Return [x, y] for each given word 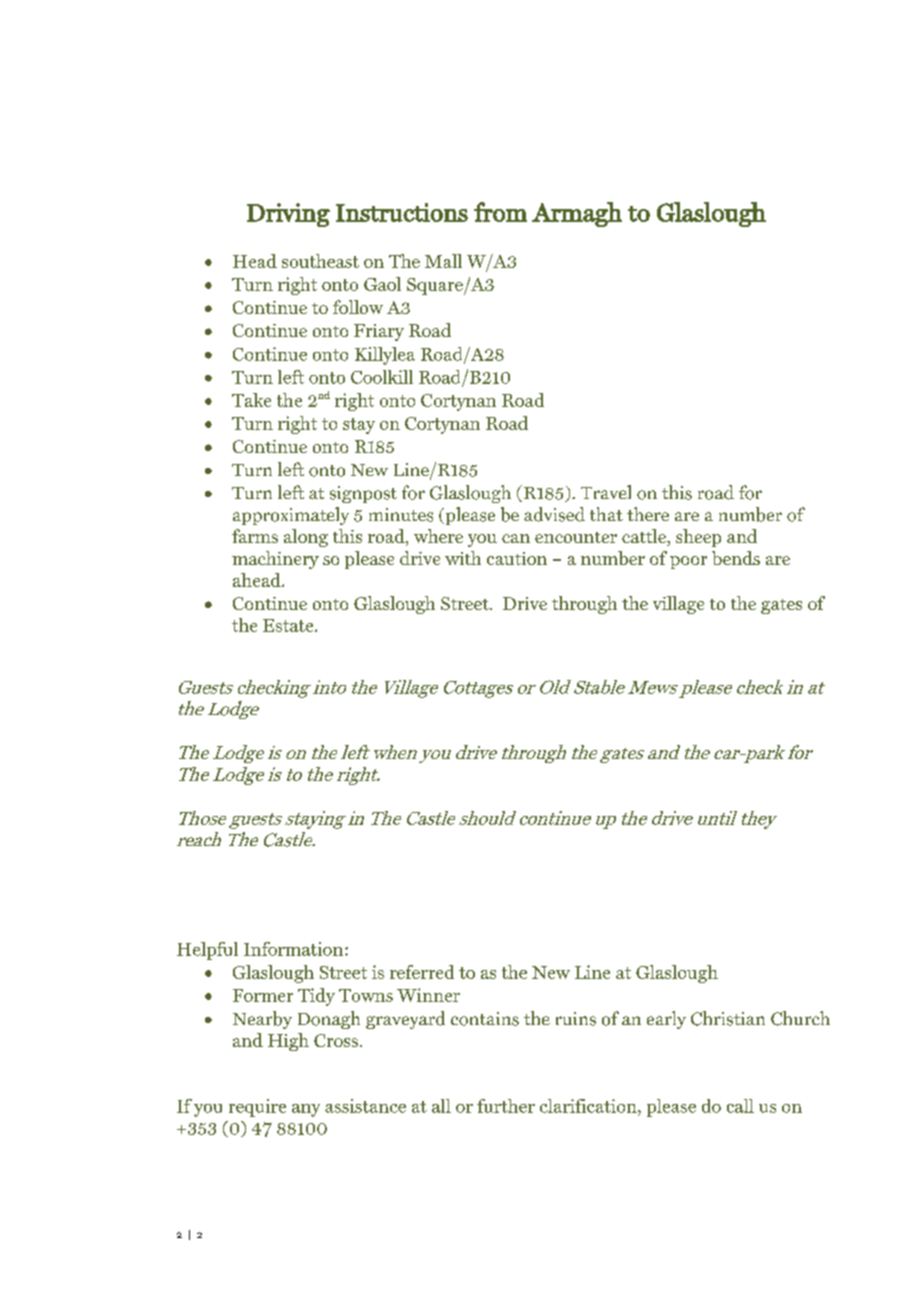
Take [251, 400]
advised [554, 514]
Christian [728, 1018]
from [500, 212]
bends [736, 558]
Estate [289, 625]
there [648, 514]
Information [293, 949]
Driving [288, 215]
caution [517, 558]
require [257, 1108]
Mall [443, 261]
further [506, 1106]
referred [422, 972]
